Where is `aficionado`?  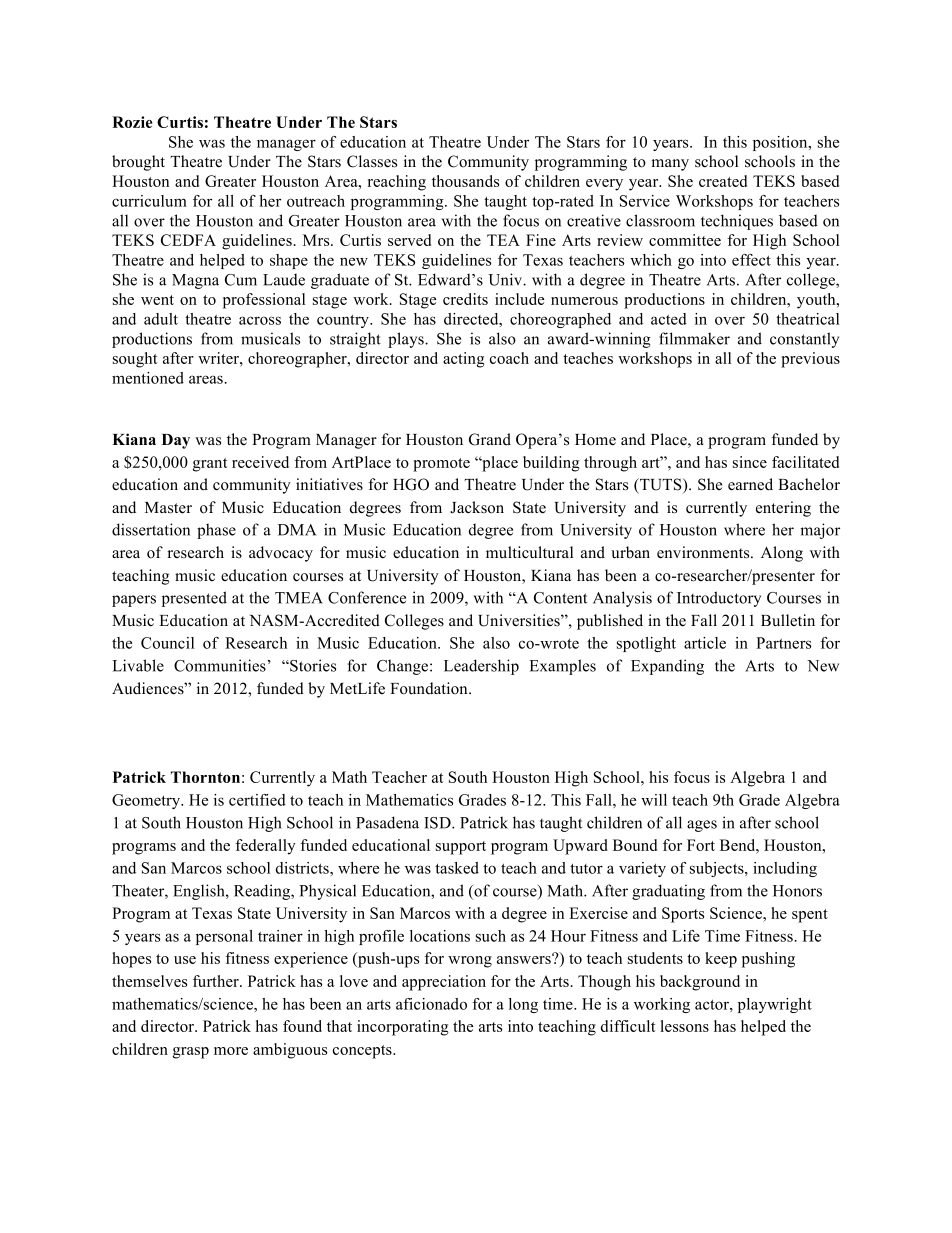 aficionado is located at coordinates (431, 1004).
